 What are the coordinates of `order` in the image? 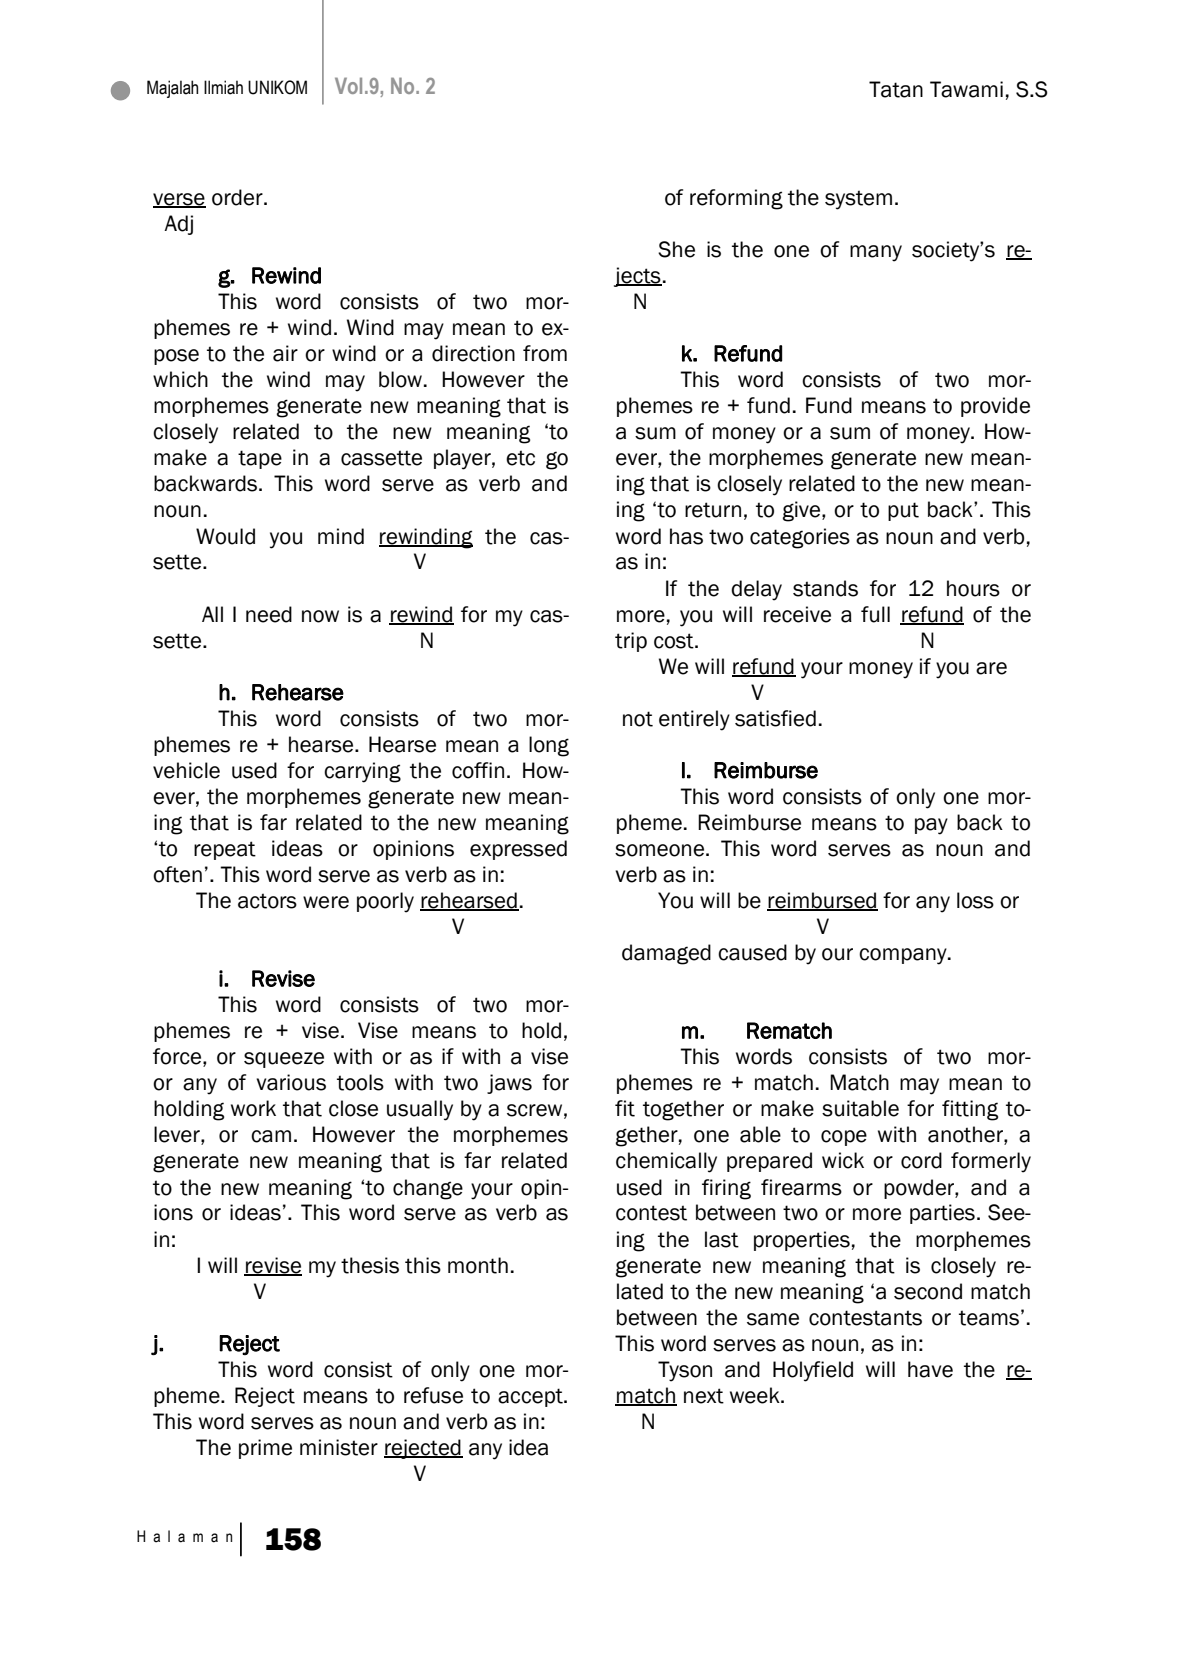 It's located at (238, 197).
